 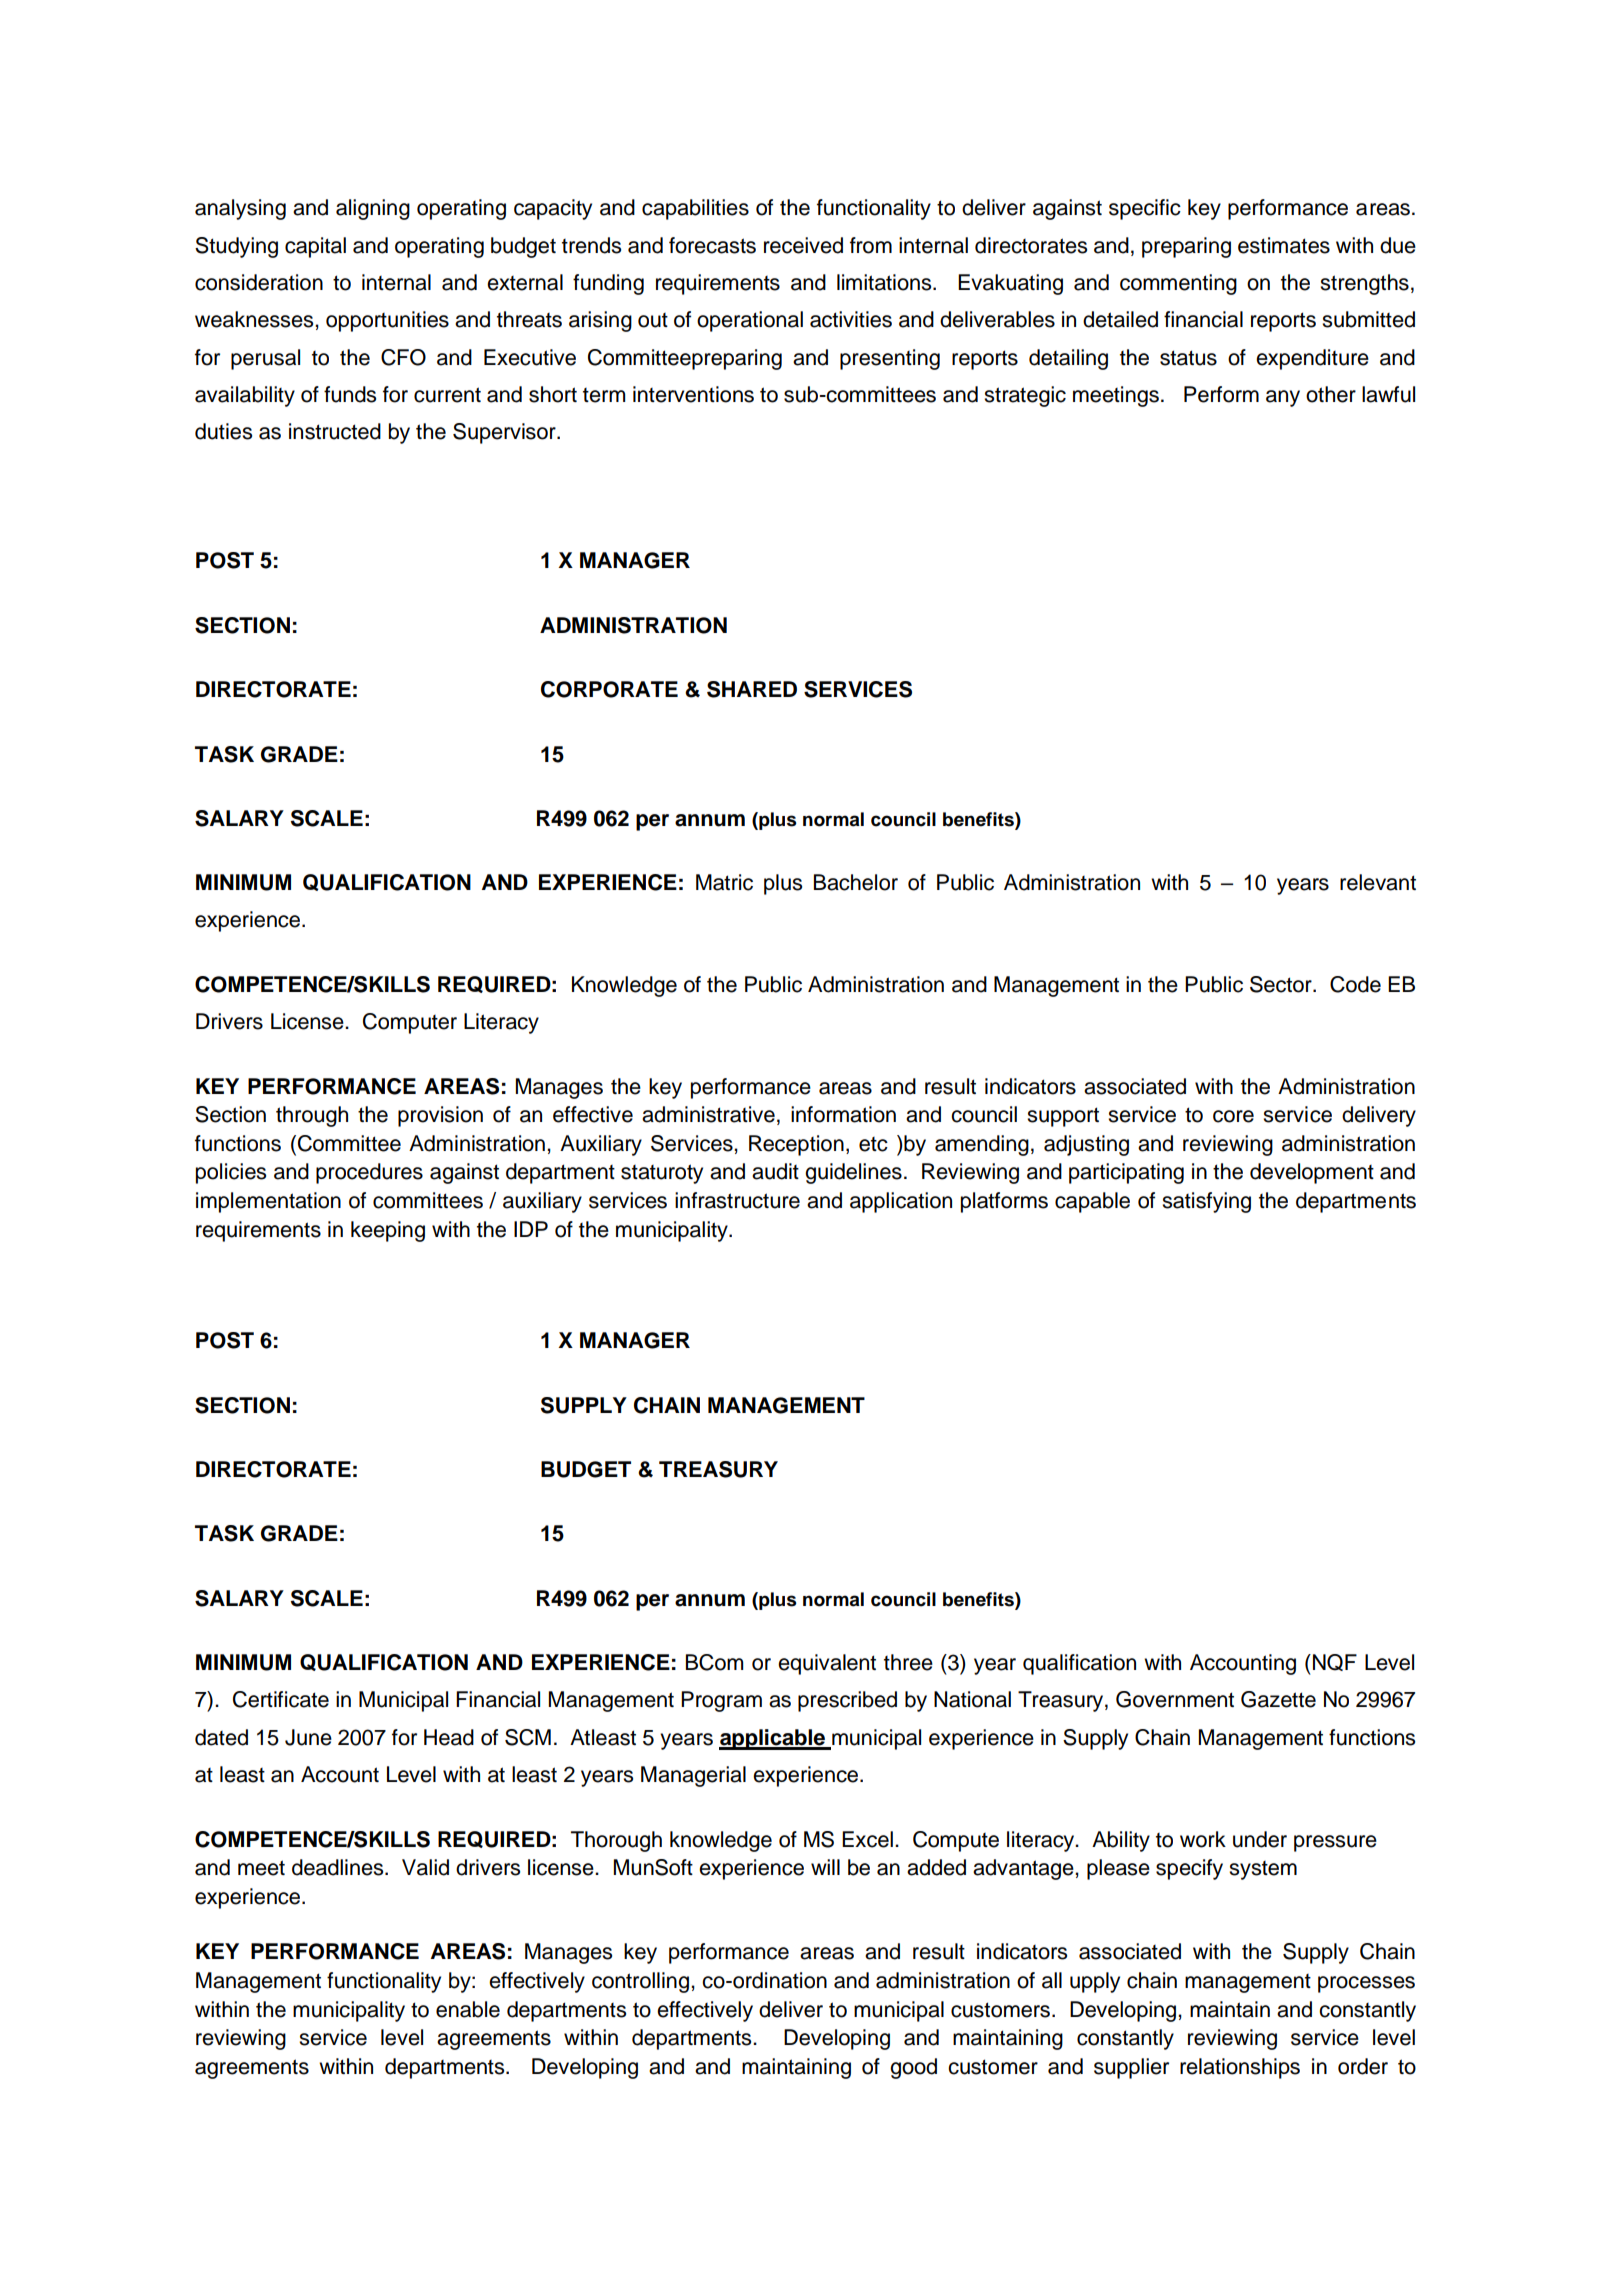 What do you see at coordinates (1233, 1116) in the screenshot?
I see `core` at bounding box center [1233, 1116].
